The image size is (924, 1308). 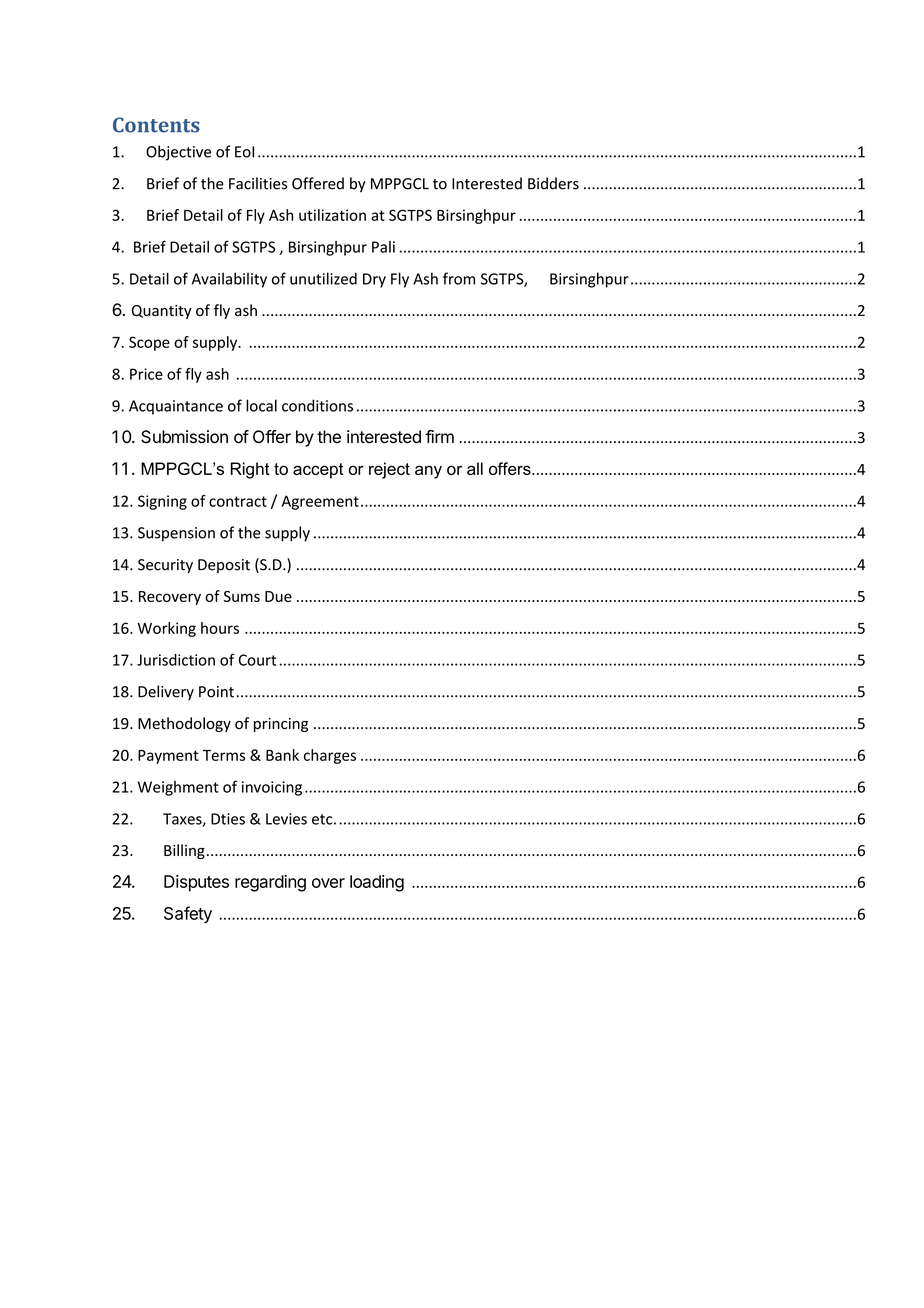 I want to click on accept, so click(x=318, y=471).
